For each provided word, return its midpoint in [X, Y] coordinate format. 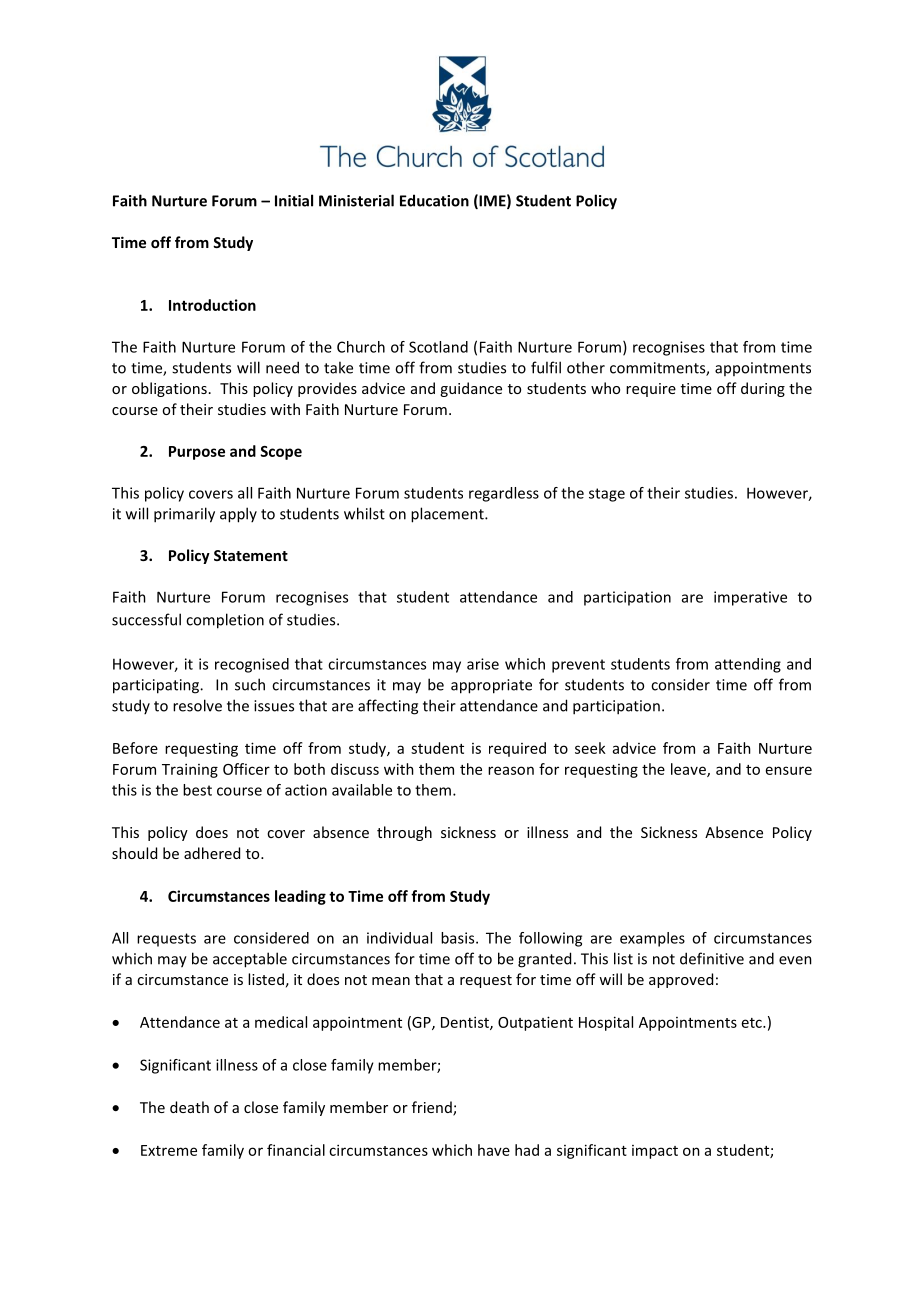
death [189, 1107]
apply [238, 515]
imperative [750, 598]
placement [448, 515]
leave [689, 770]
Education [434, 200]
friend [433, 1108]
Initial [294, 200]
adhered [212, 853]
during [763, 389]
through [404, 833]
